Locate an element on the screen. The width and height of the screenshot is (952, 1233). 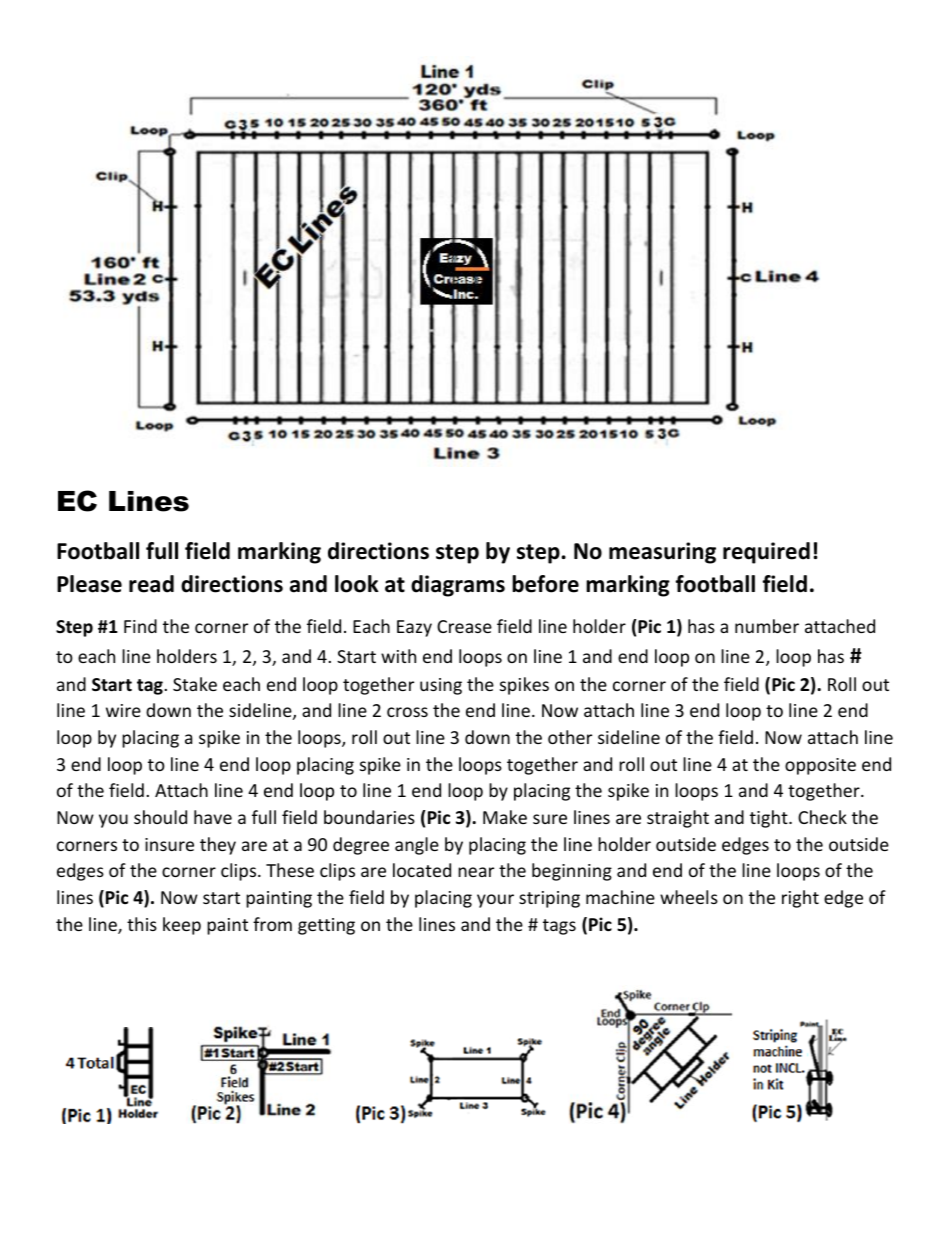
wire is located at coordinates (123, 710).
